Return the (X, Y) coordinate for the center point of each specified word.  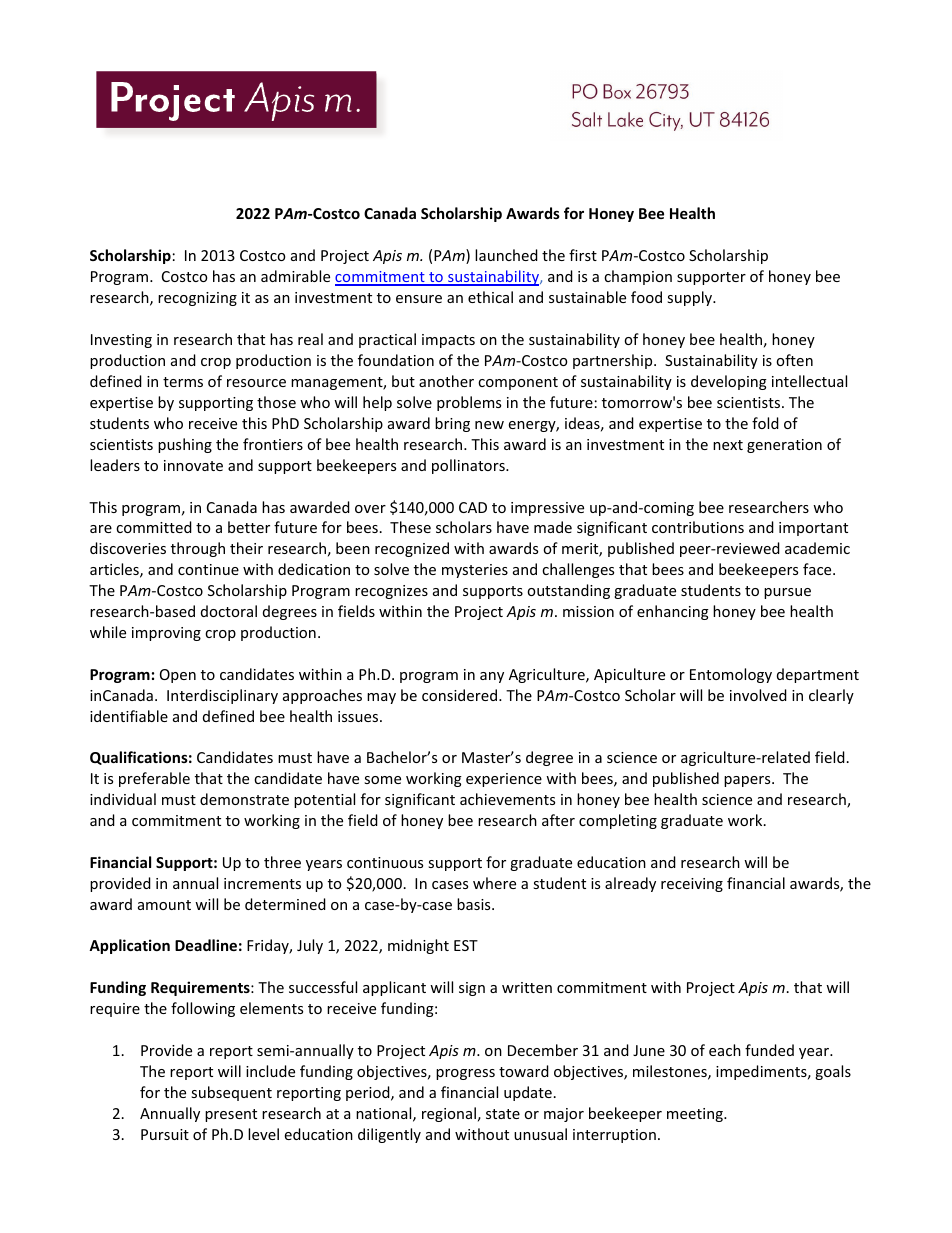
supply (691, 298)
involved (758, 695)
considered (461, 695)
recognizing (197, 299)
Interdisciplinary (222, 696)
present (231, 1115)
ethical (490, 297)
